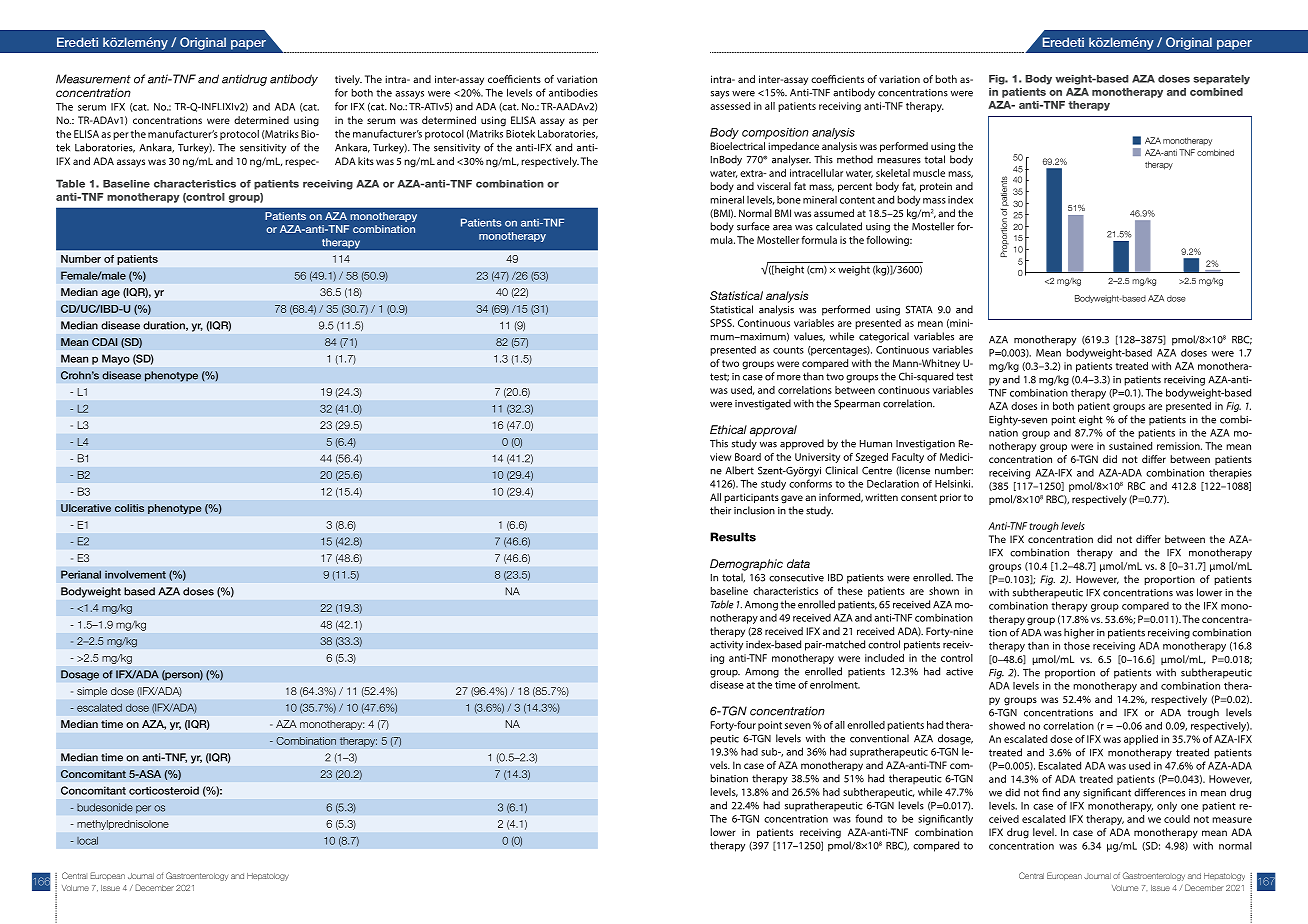  Describe the element at coordinates (123, 825) in the page. I see `methylprednisolone` at that location.
